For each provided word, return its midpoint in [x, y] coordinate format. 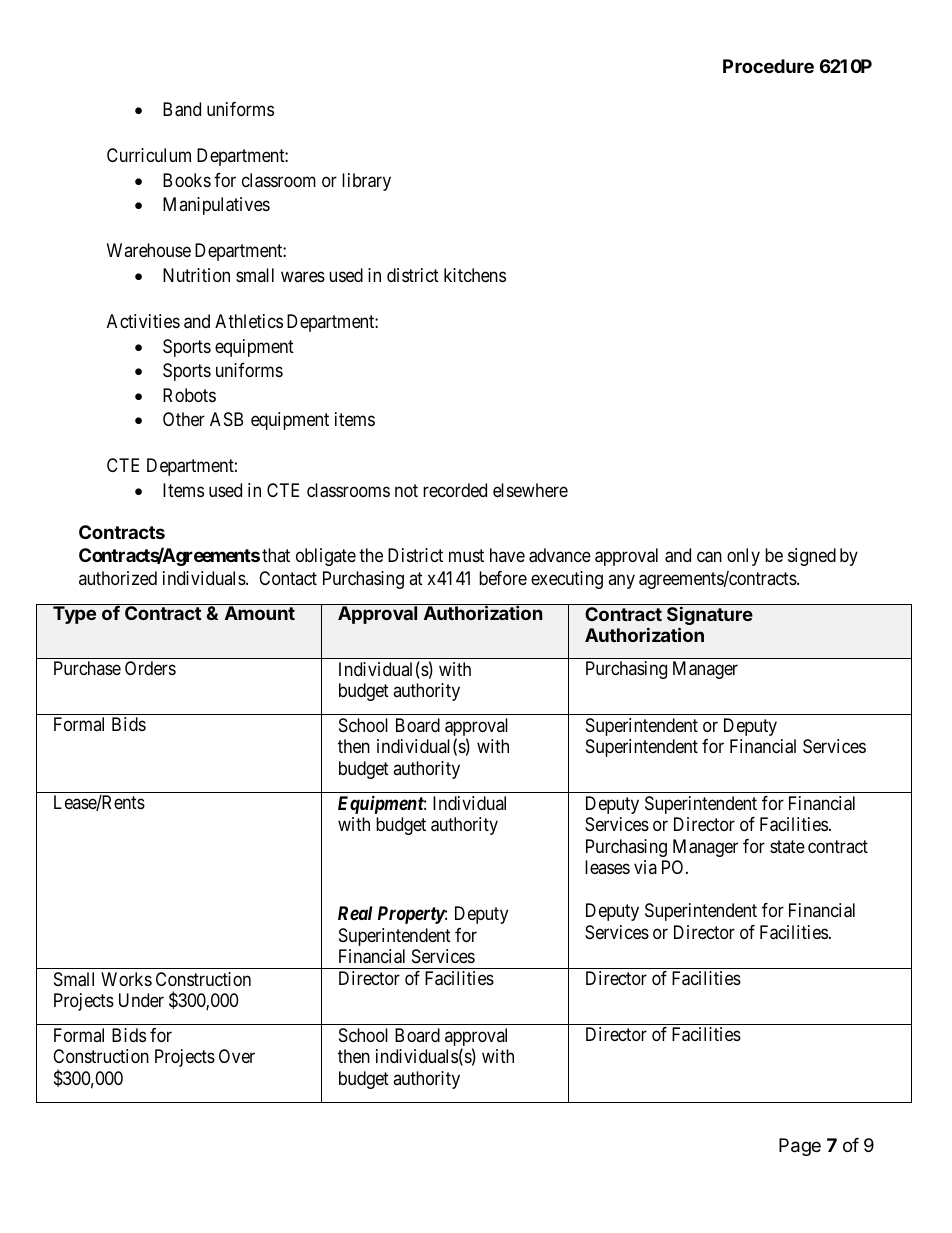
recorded [455, 490]
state [787, 846]
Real [355, 913]
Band [182, 109]
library [366, 182]
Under [141, 1000]
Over [237, 1056]
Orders [150, 668]
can [709, 557]
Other [184, 419]
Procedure [768, 66]
